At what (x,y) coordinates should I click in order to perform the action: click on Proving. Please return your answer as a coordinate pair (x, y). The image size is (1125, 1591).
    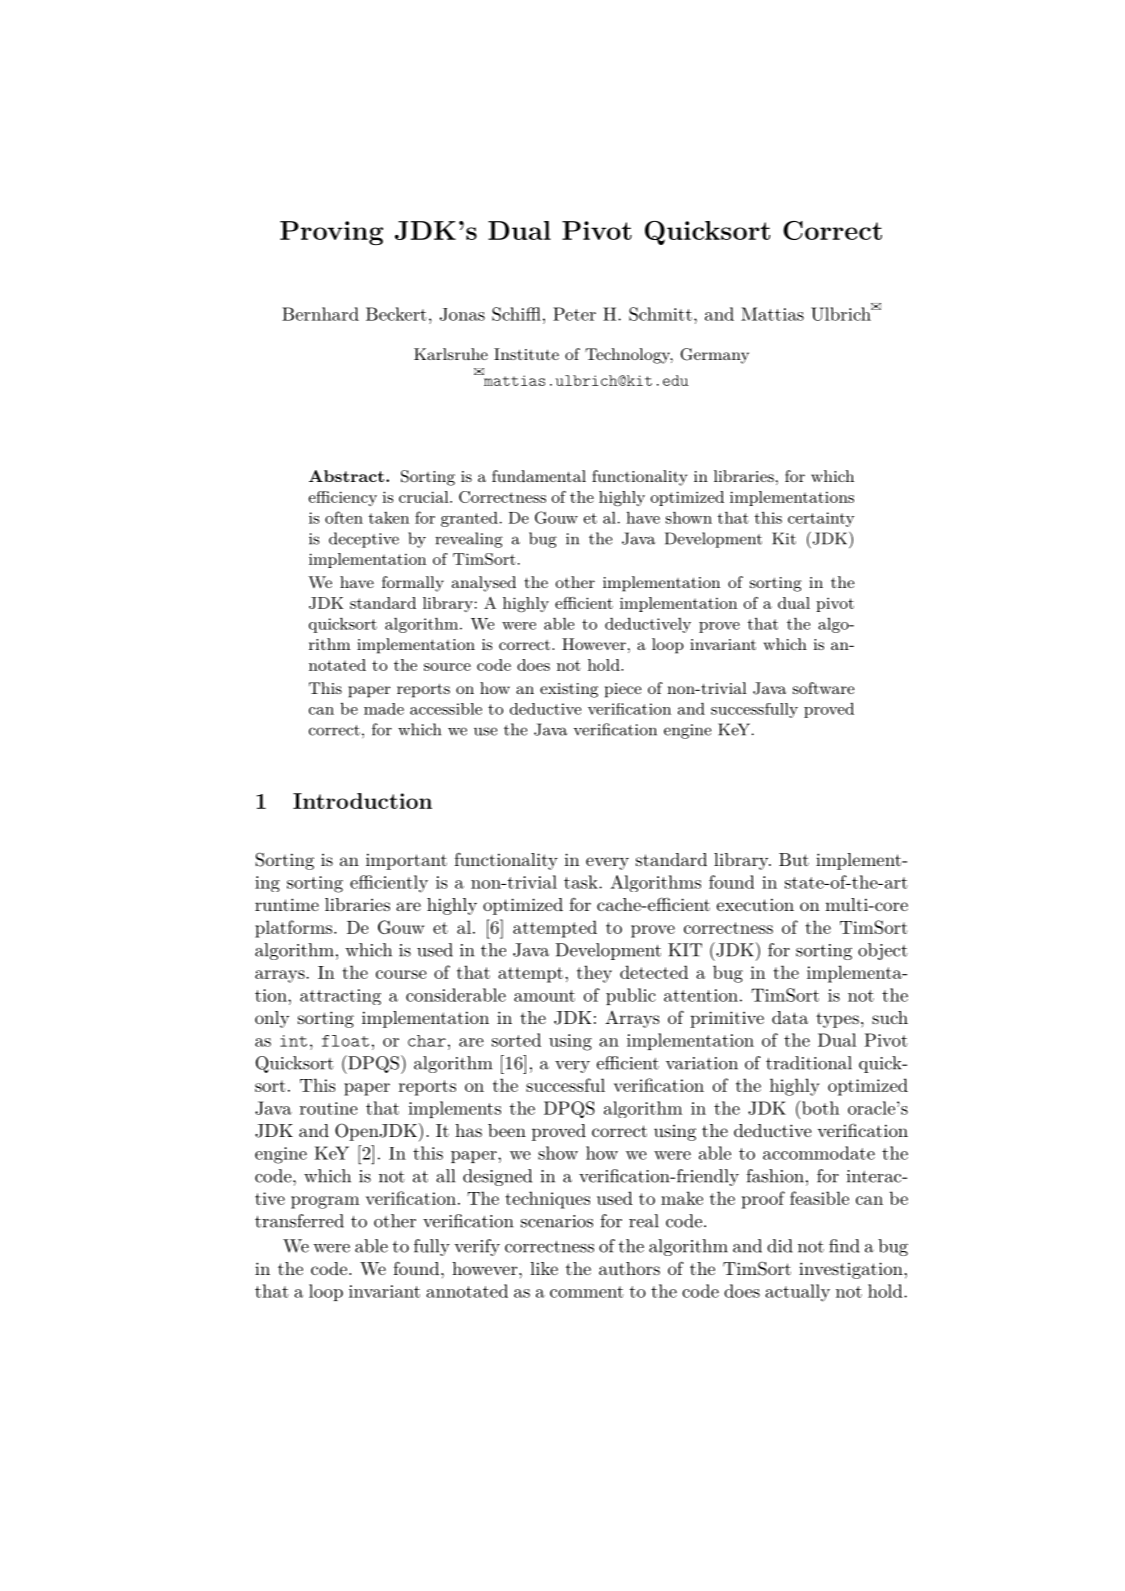
    Looking at the image, I should click on (331, 233).
